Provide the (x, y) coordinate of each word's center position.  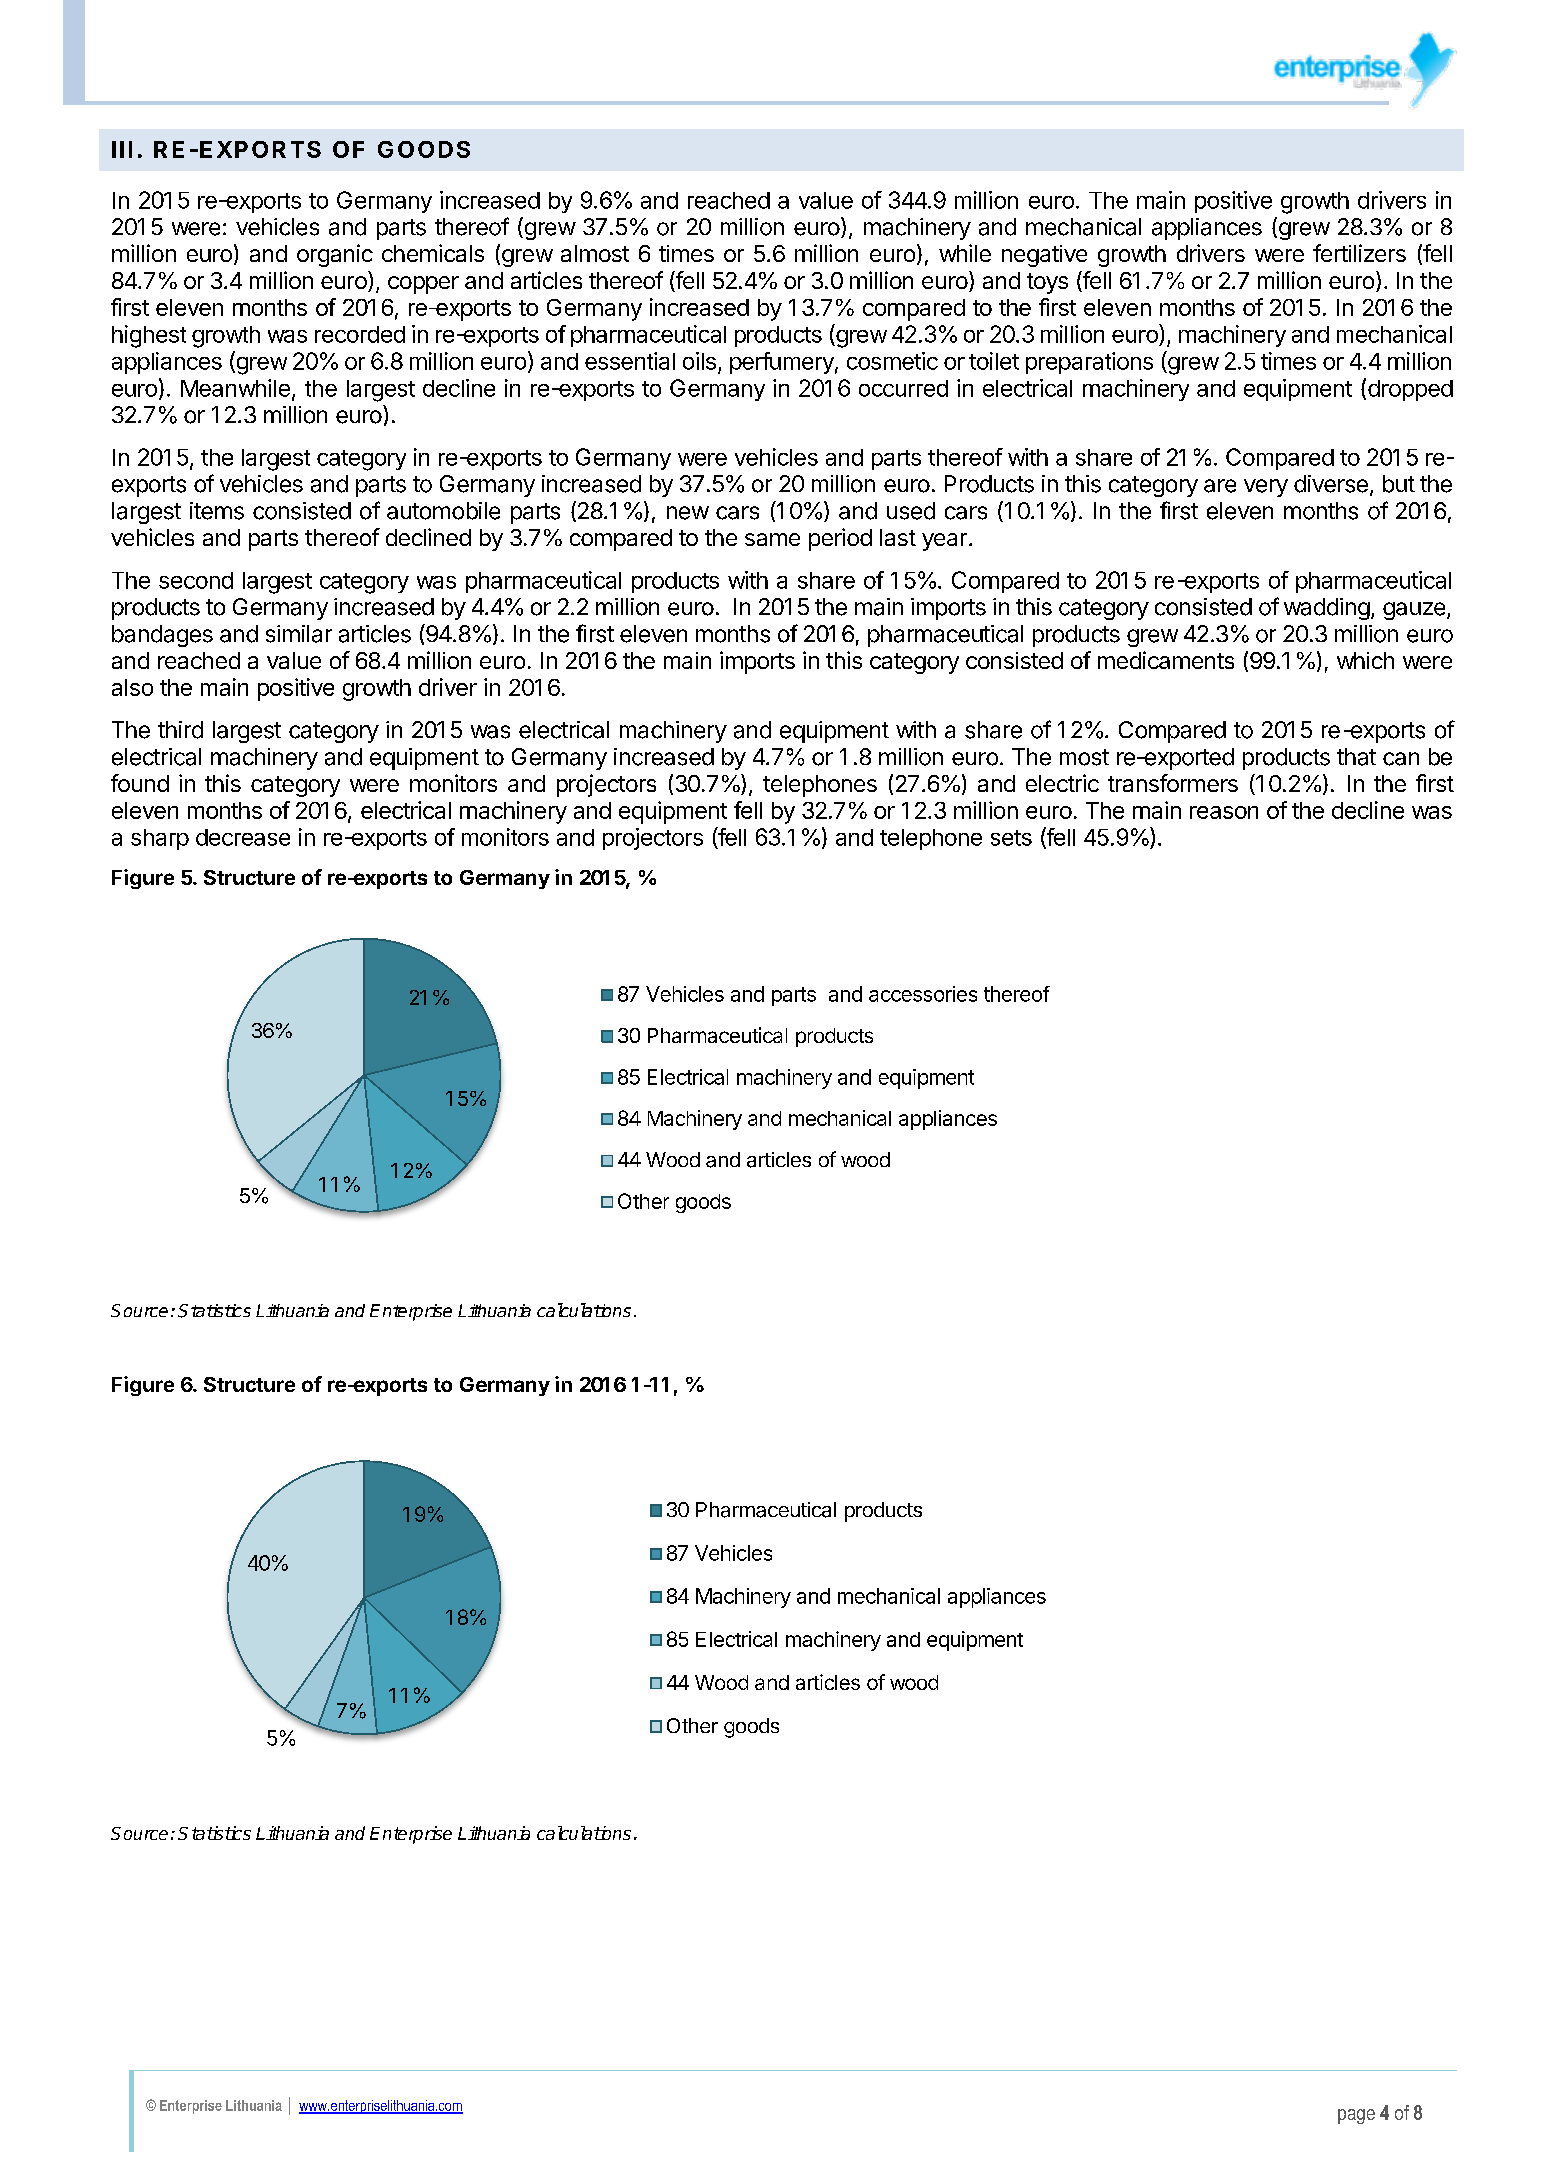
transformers (1173, 783)
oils (699, 361)
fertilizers (1359, 253)
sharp (160, 839)
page (1356, 2116)
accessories (923, 994)
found (140, 783)
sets (1011, 838)
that (1356, 757)
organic (335, 255)
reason (1224, 812)
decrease (243, 837)
